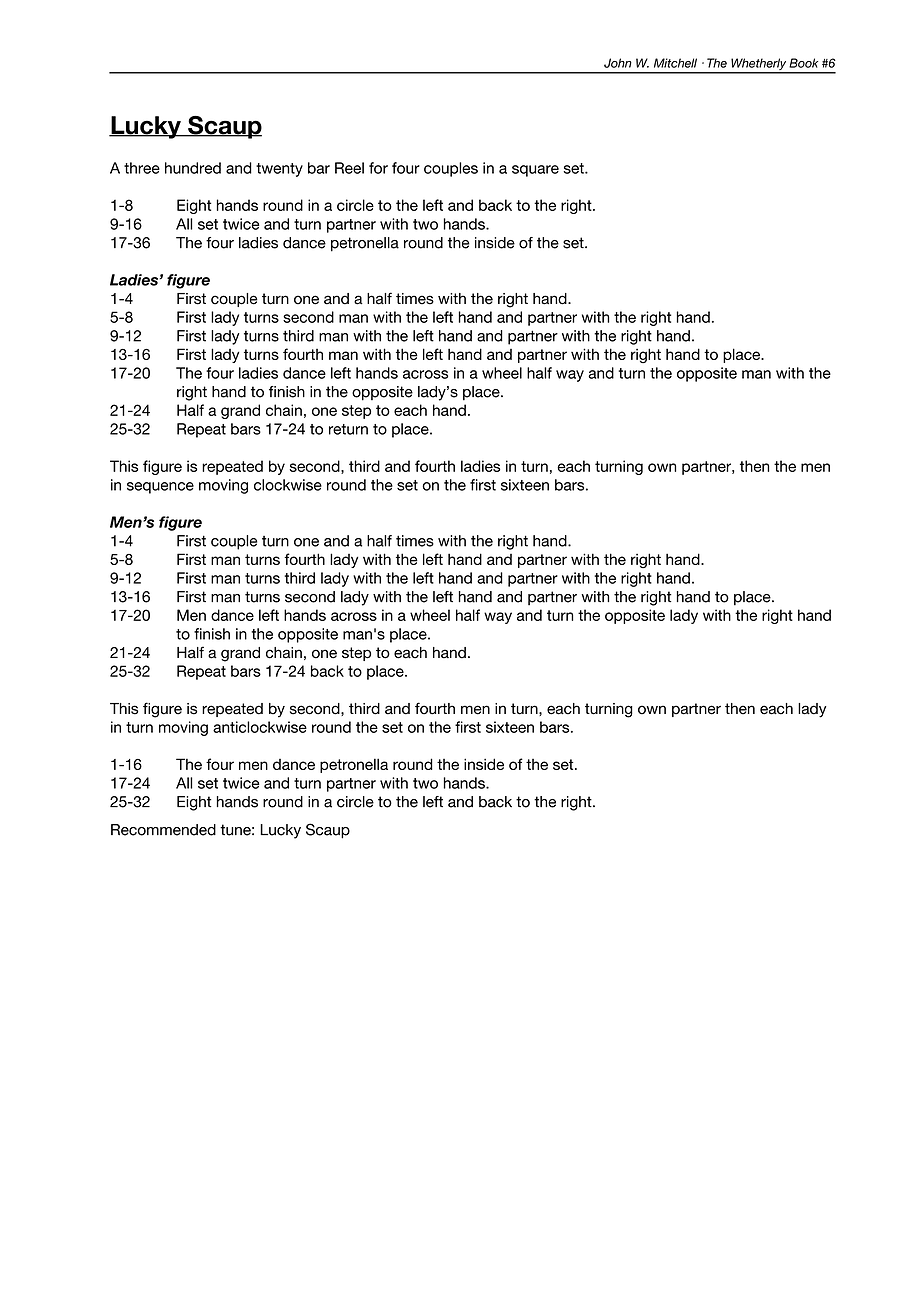 The image size is (924, 1308). Describe the element at coordinates (618, 63) in the screenshot. I see `John` at that location.
